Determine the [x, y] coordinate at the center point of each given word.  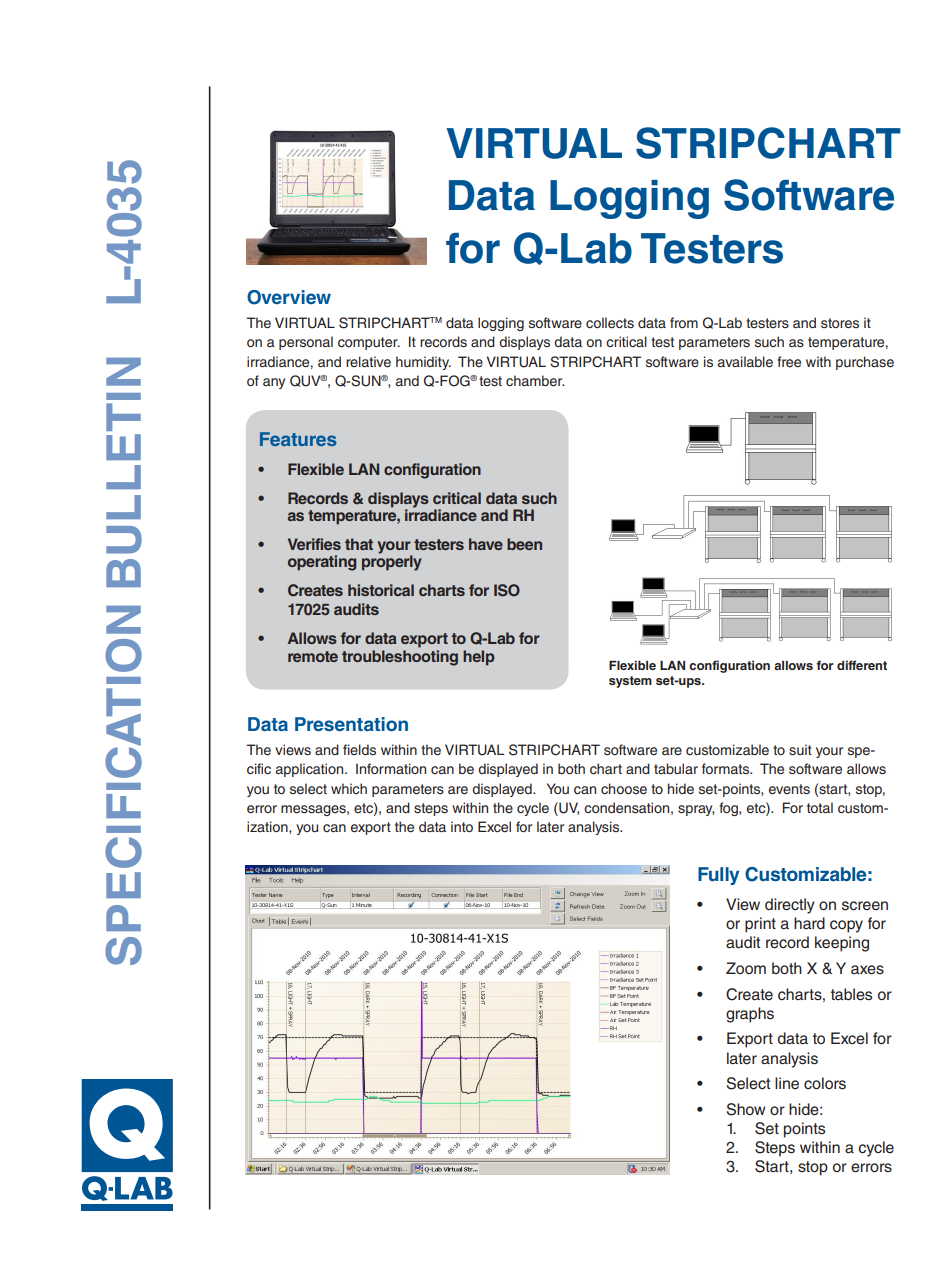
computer [369, 343]
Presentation [351, 724]
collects [610, 323]
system [630, 682]
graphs [750, 1015]
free [789, 362]
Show [746, 1109]
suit [800, 749]
